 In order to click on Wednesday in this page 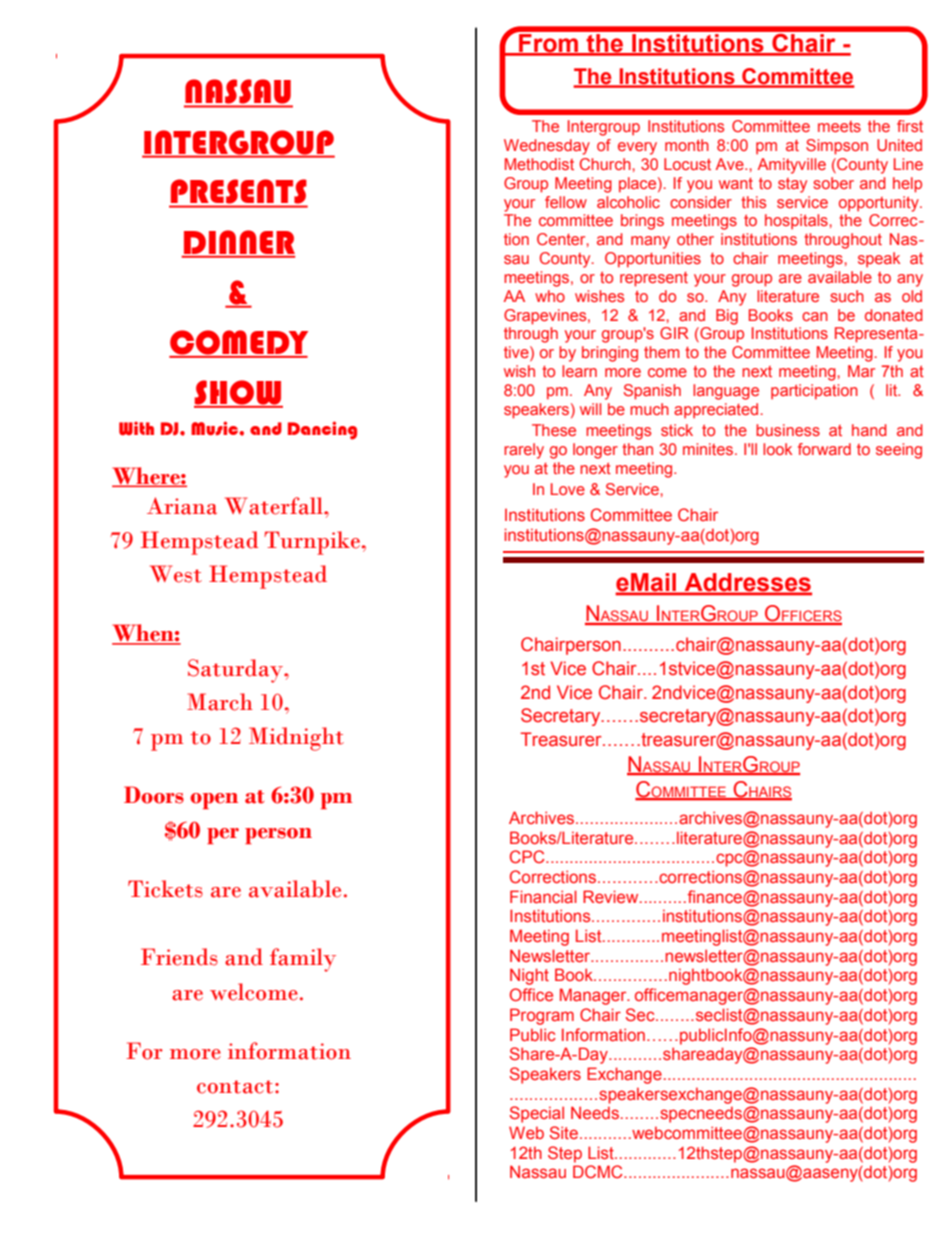, I will do `click(547, 147)`.
